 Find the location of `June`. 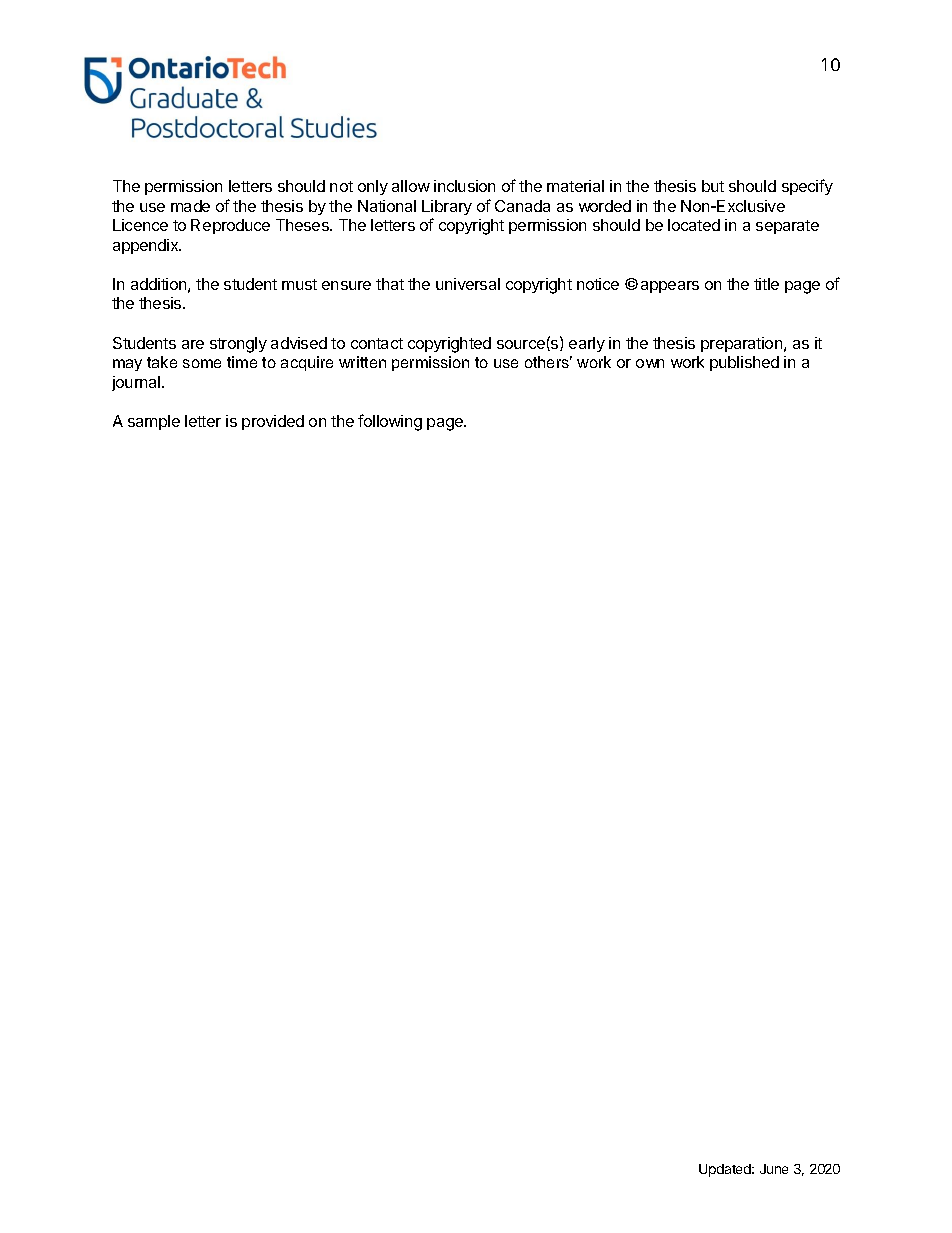

June is located at coordinates (774, 1169).
